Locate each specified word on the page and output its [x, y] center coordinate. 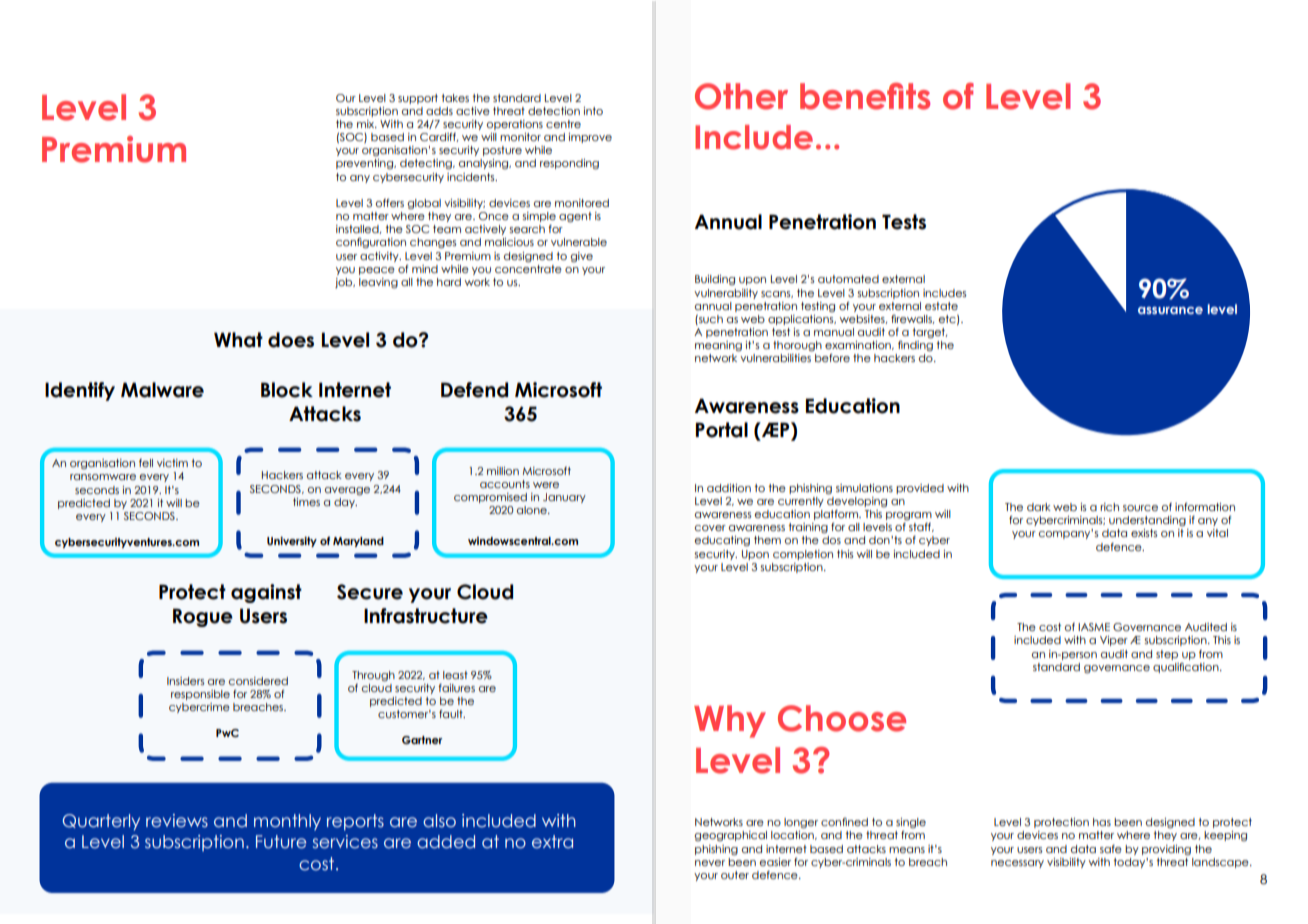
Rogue [203, 617]
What [238, 340]
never [710, 863]
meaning [718, 346]
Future [281, 842]
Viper [1114, 641]
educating [722, 541]
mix [367, 124]
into [593, 111]
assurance [1170, 310]
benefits [865, 96]
